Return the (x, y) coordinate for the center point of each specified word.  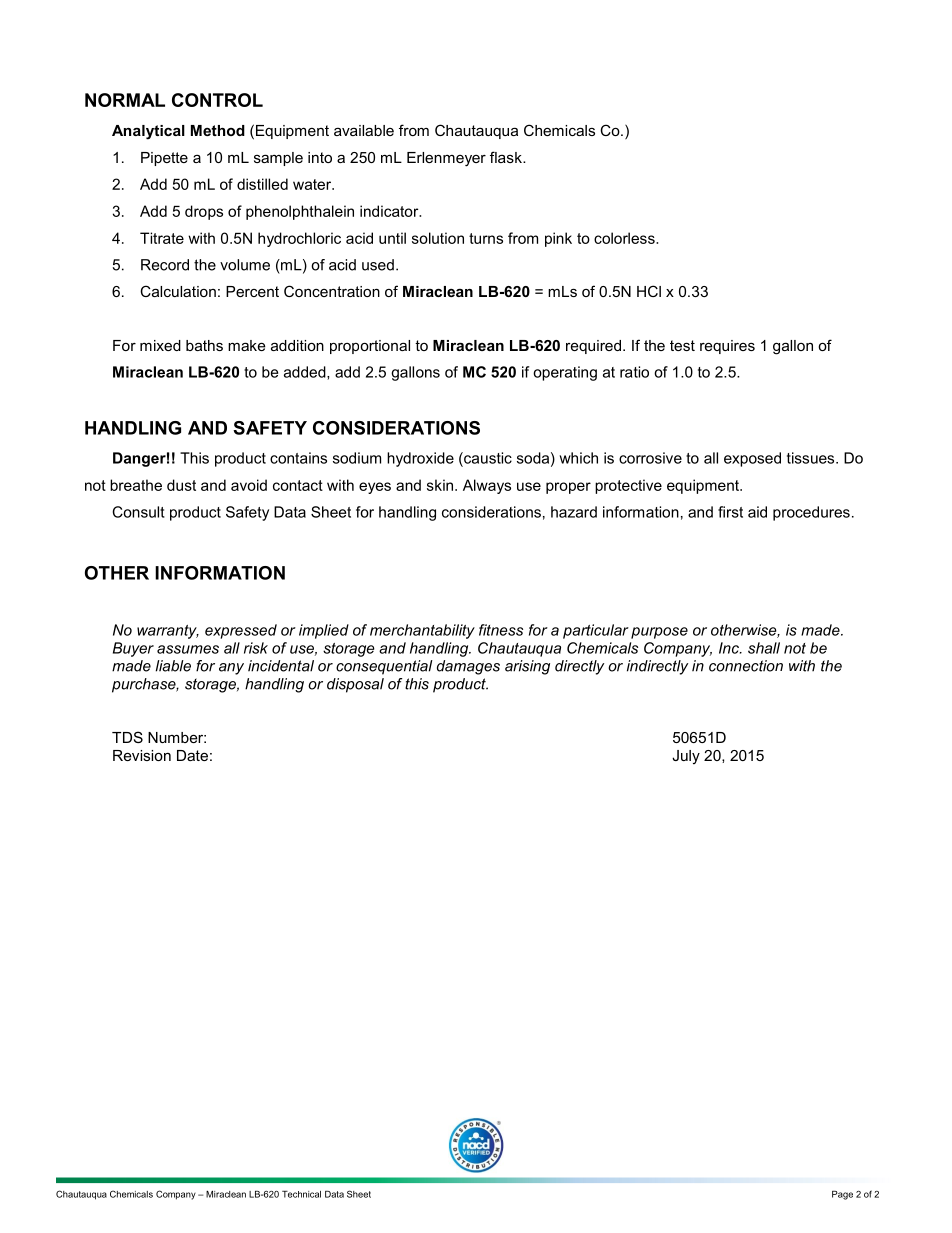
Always (487, 486)
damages (468, 667)
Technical (301, 1194)
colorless (625, 238)
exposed (752, 459)
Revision (142, 755)
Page (842, 1195)
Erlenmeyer (446, 159)
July (686, 757)
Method (218, 130)
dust (181, 485)
